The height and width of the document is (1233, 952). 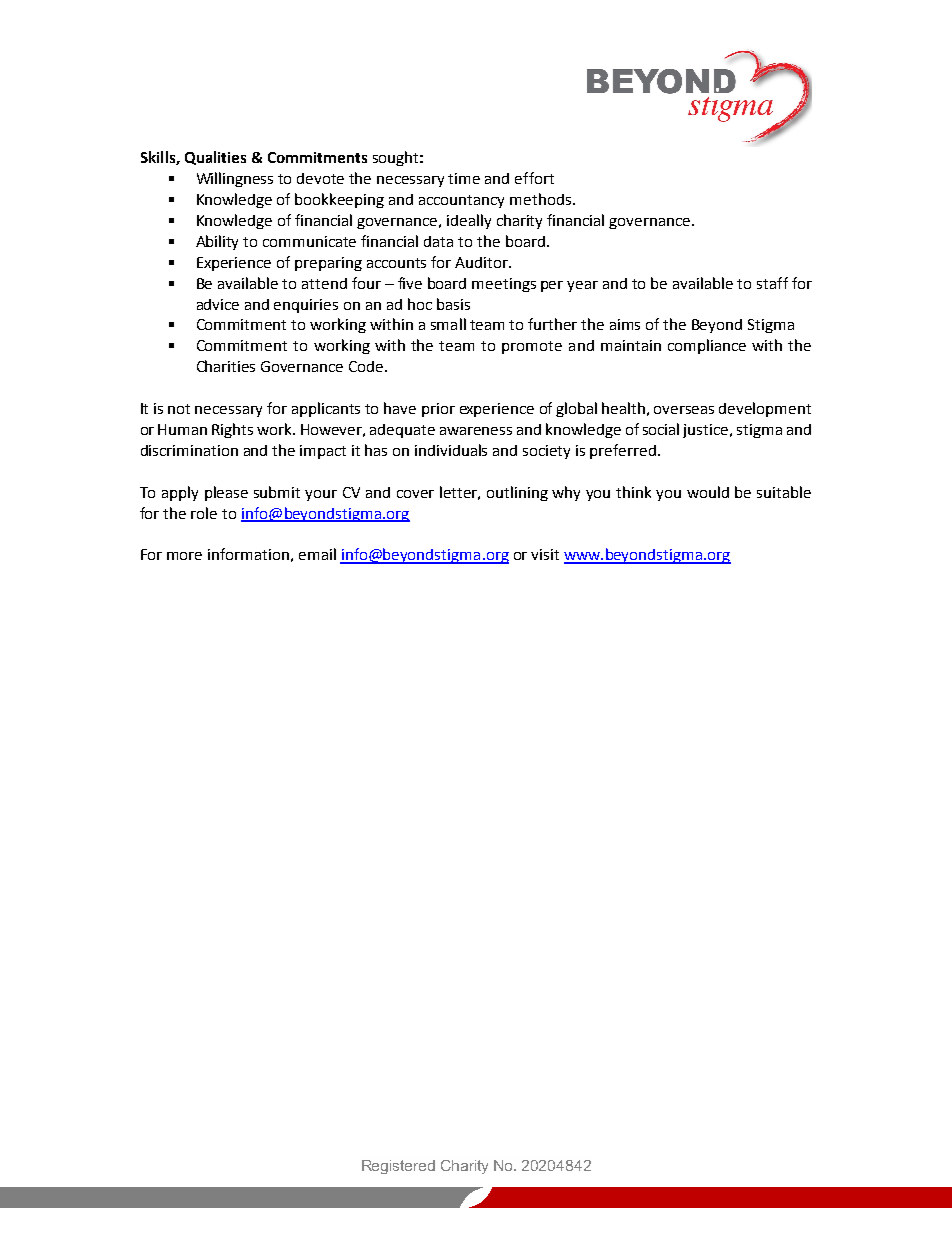 I want to click on suitable, so click(x=784, y=492).
